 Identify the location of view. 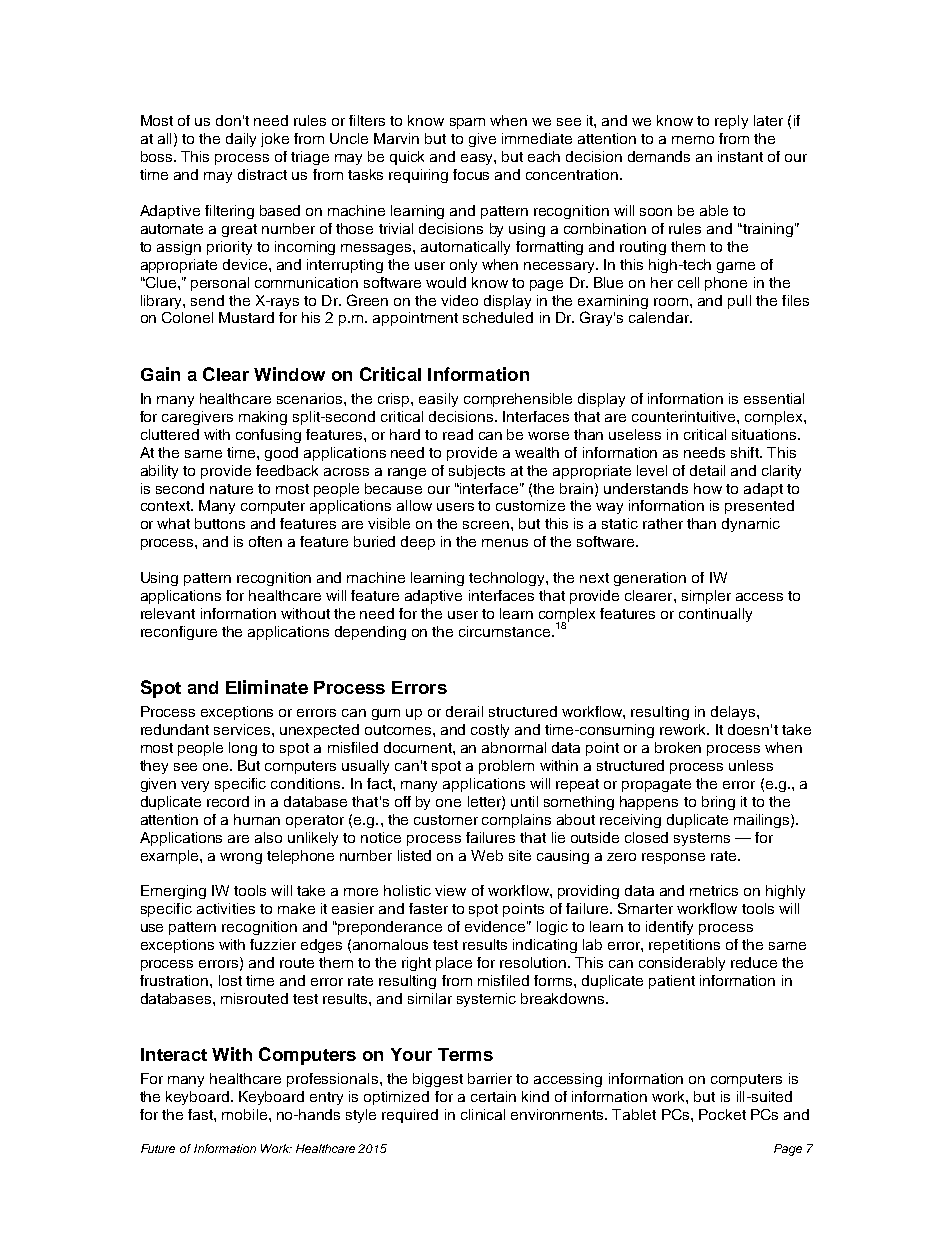
(450, 890).
